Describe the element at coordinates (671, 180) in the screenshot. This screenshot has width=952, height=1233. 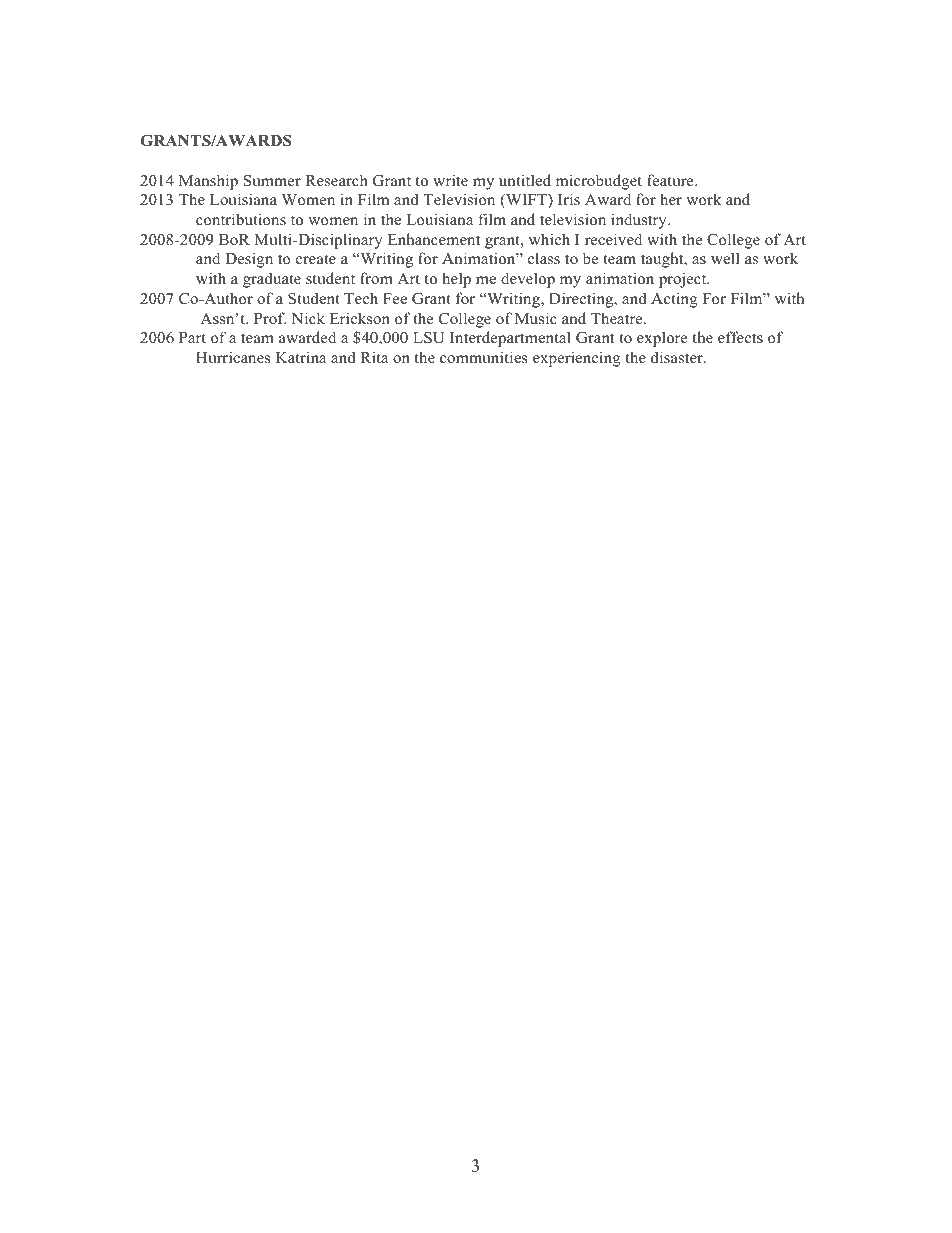
I see `feature` at that location.
